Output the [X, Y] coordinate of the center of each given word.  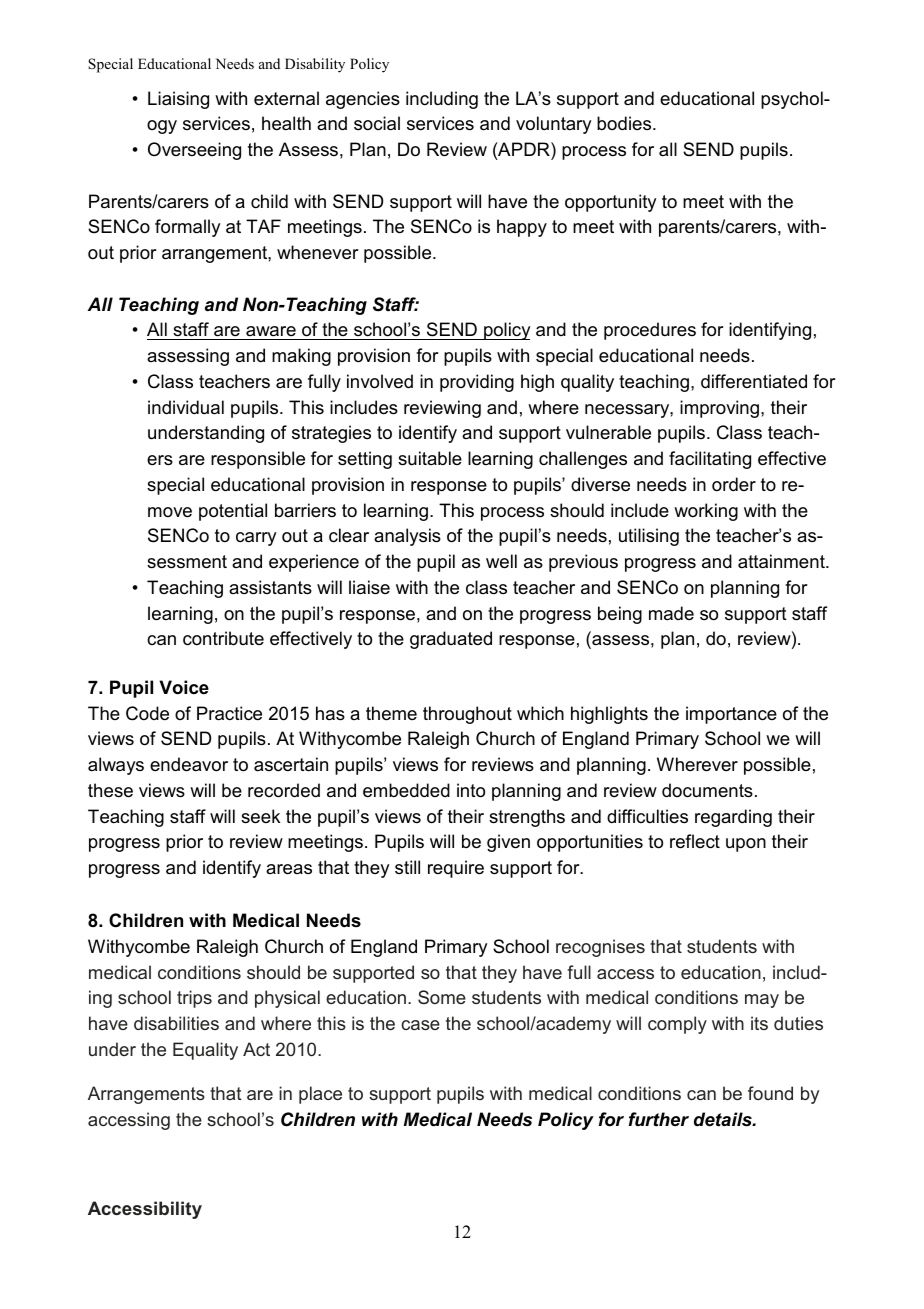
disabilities [176, 1023]
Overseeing [194, 151]
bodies [625, 123]
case [420, 1025]
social [377, 123]
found [770, 1093]
